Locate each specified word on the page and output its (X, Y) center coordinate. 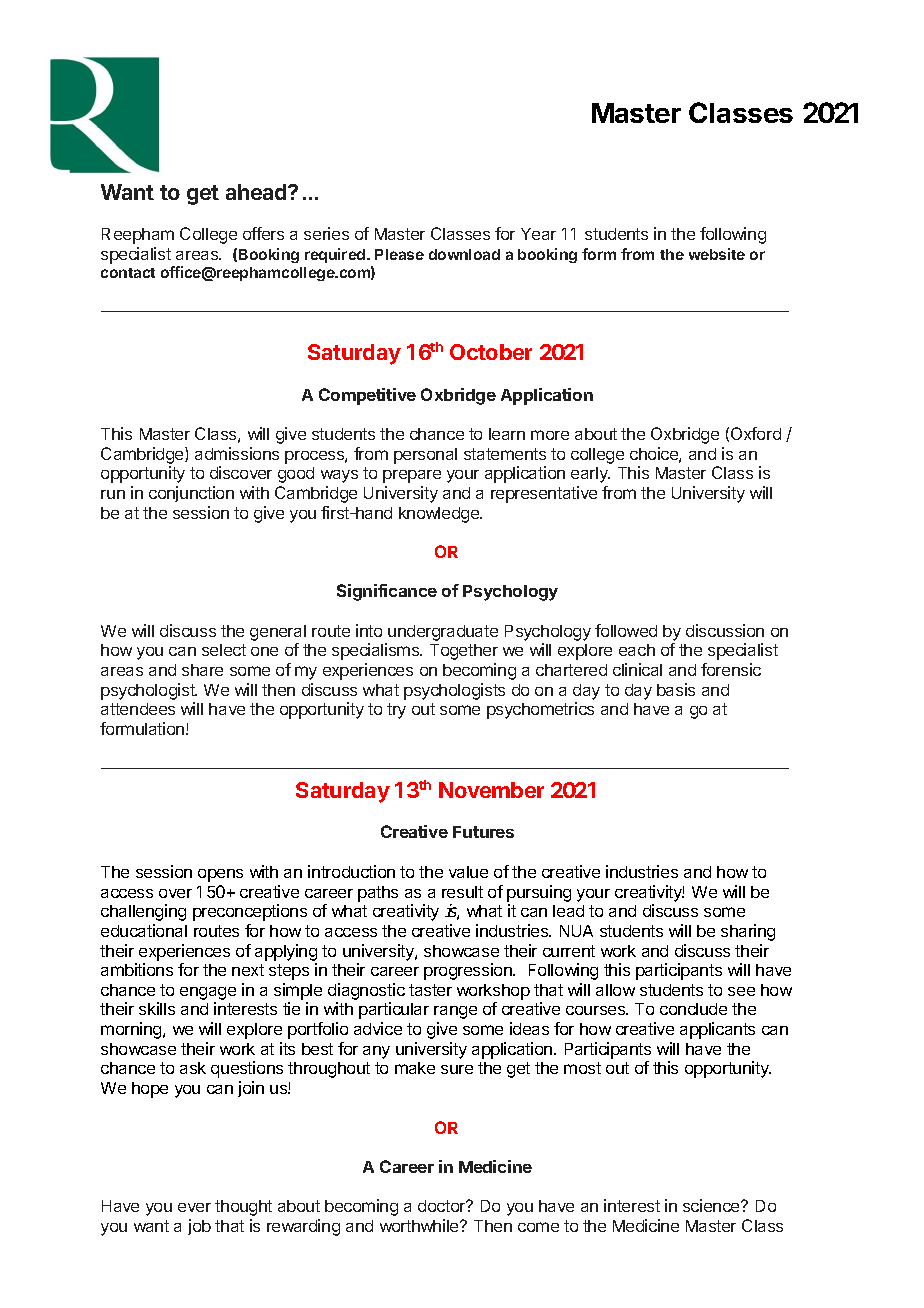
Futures (483, 832)
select (224, 650)
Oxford (756, 433)
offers (263, 233)
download (464, 254)
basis (676, 689)
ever (194, 1207)
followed (626, 630)
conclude (693, 1009)
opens (220, 875)
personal (425, 456)
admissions (237, 453)
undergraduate (443, 633)
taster (430, 990)
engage (208, 995)
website (717, 254)
